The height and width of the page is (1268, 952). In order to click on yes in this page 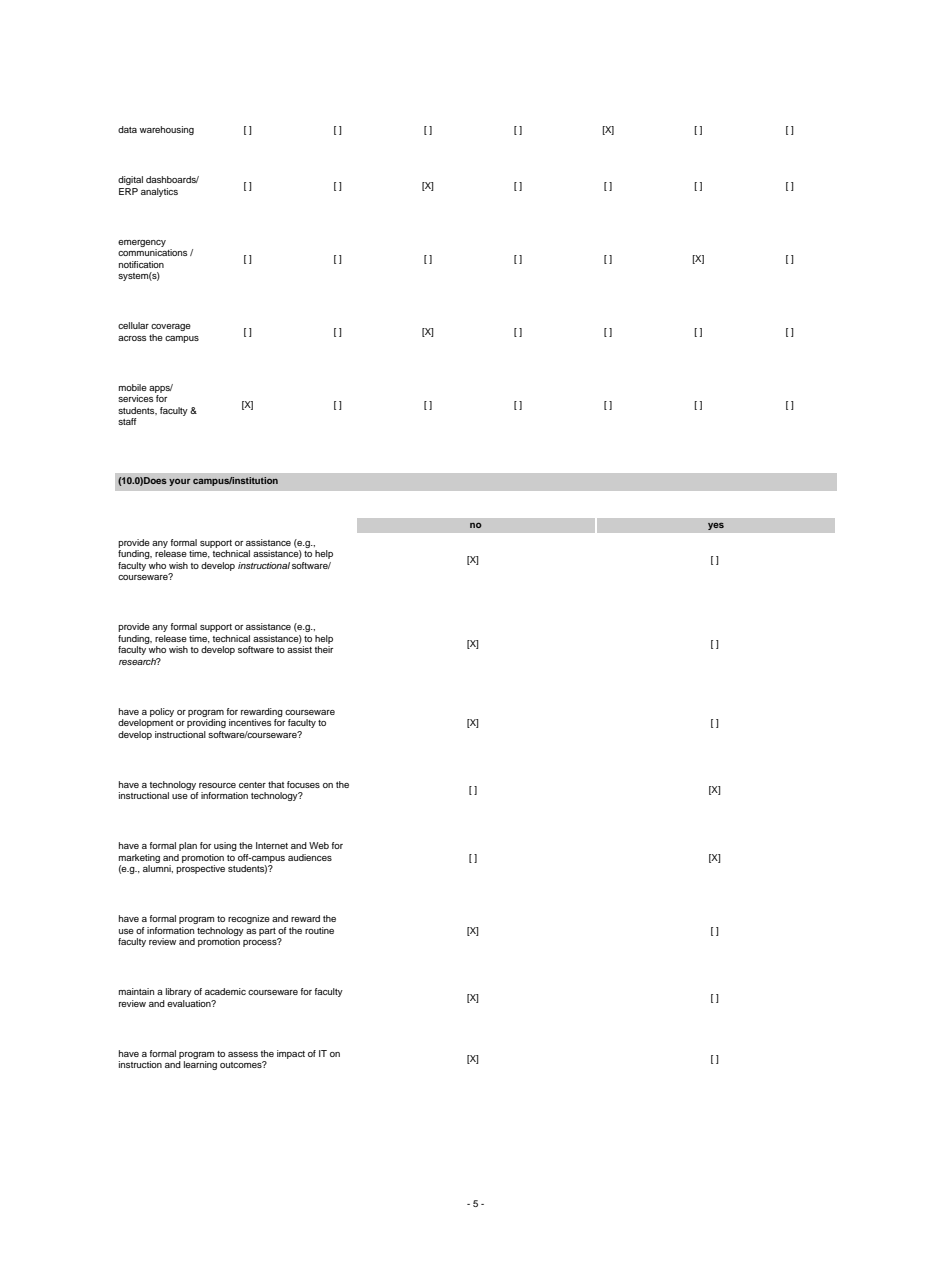, I will do `click(716, 526)`.
